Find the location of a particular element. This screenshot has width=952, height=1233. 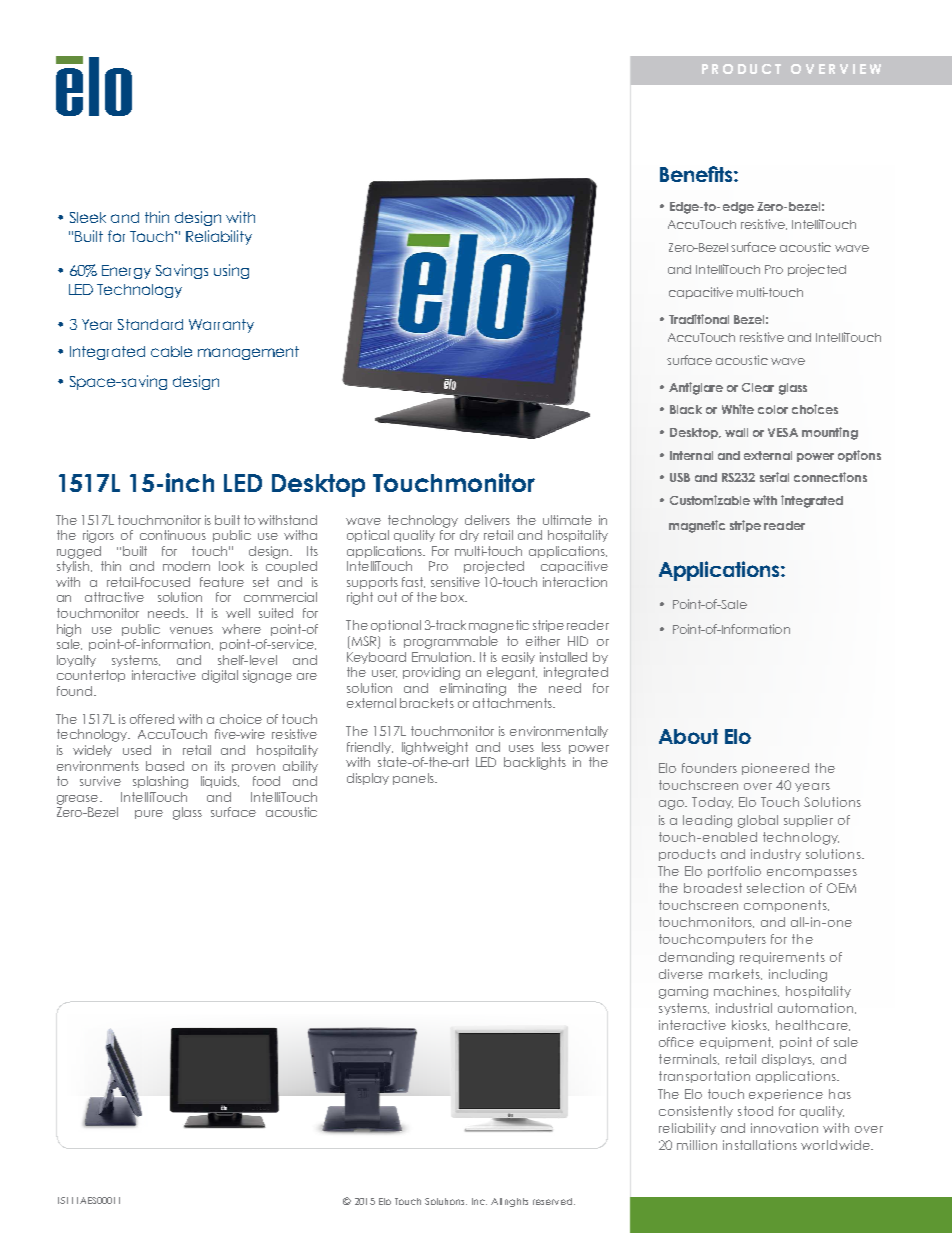

consistently is located at coordinates (696, 1112).
